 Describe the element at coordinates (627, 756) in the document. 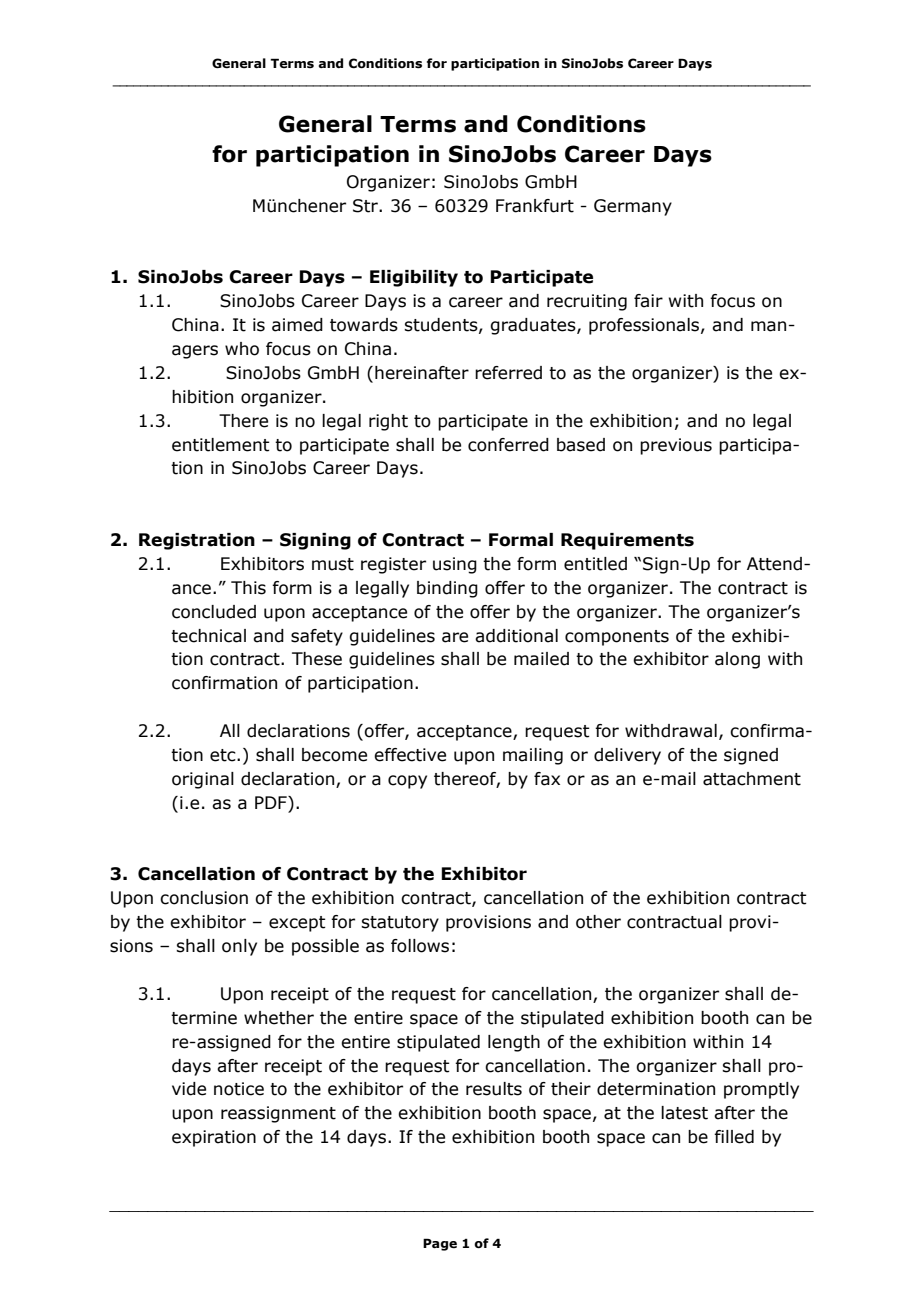

I see `delivery` at that location.
